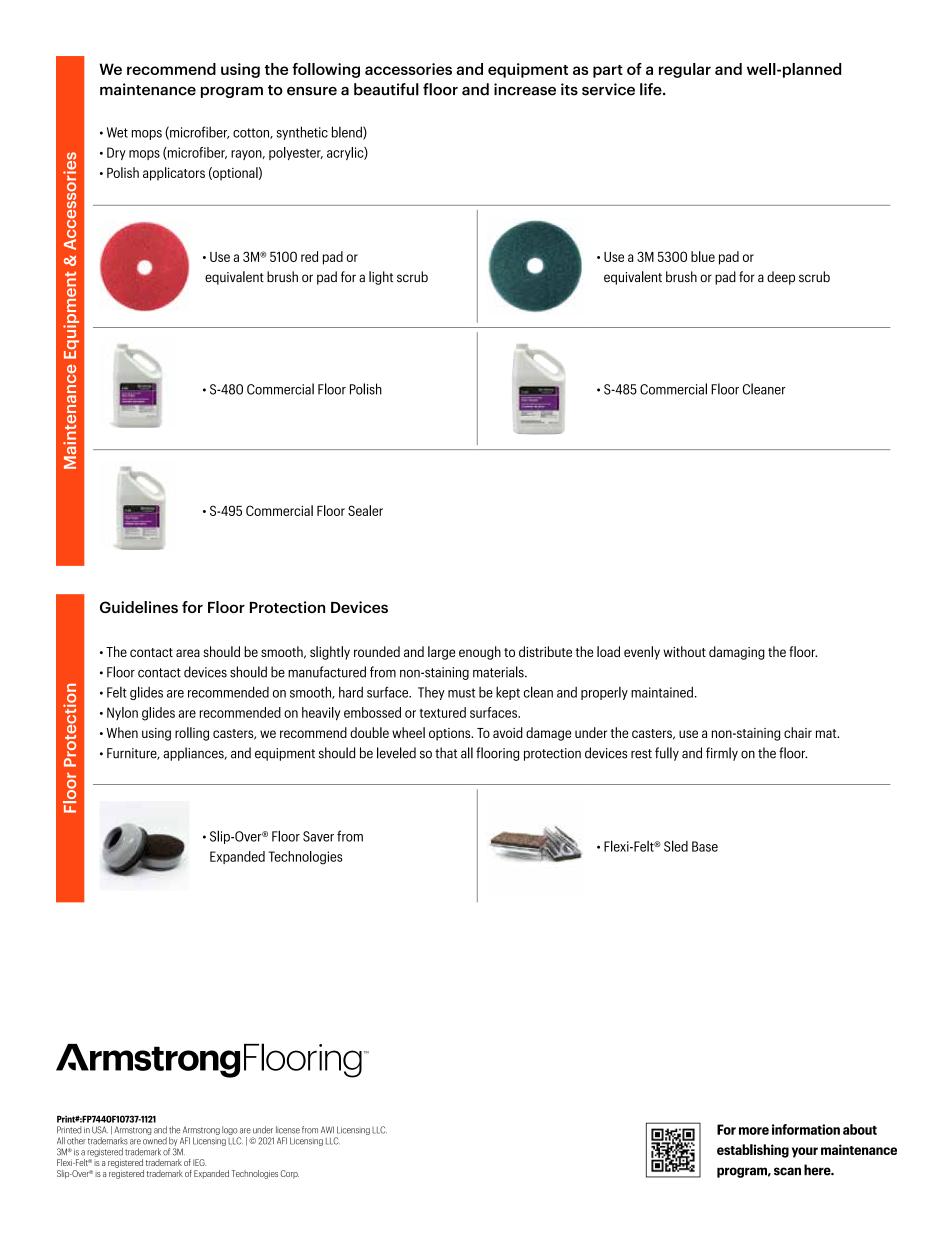  What do you see at coordinates (737, 653) in the screenshot?
I see `damaging` at bounding box center [737, 653].
